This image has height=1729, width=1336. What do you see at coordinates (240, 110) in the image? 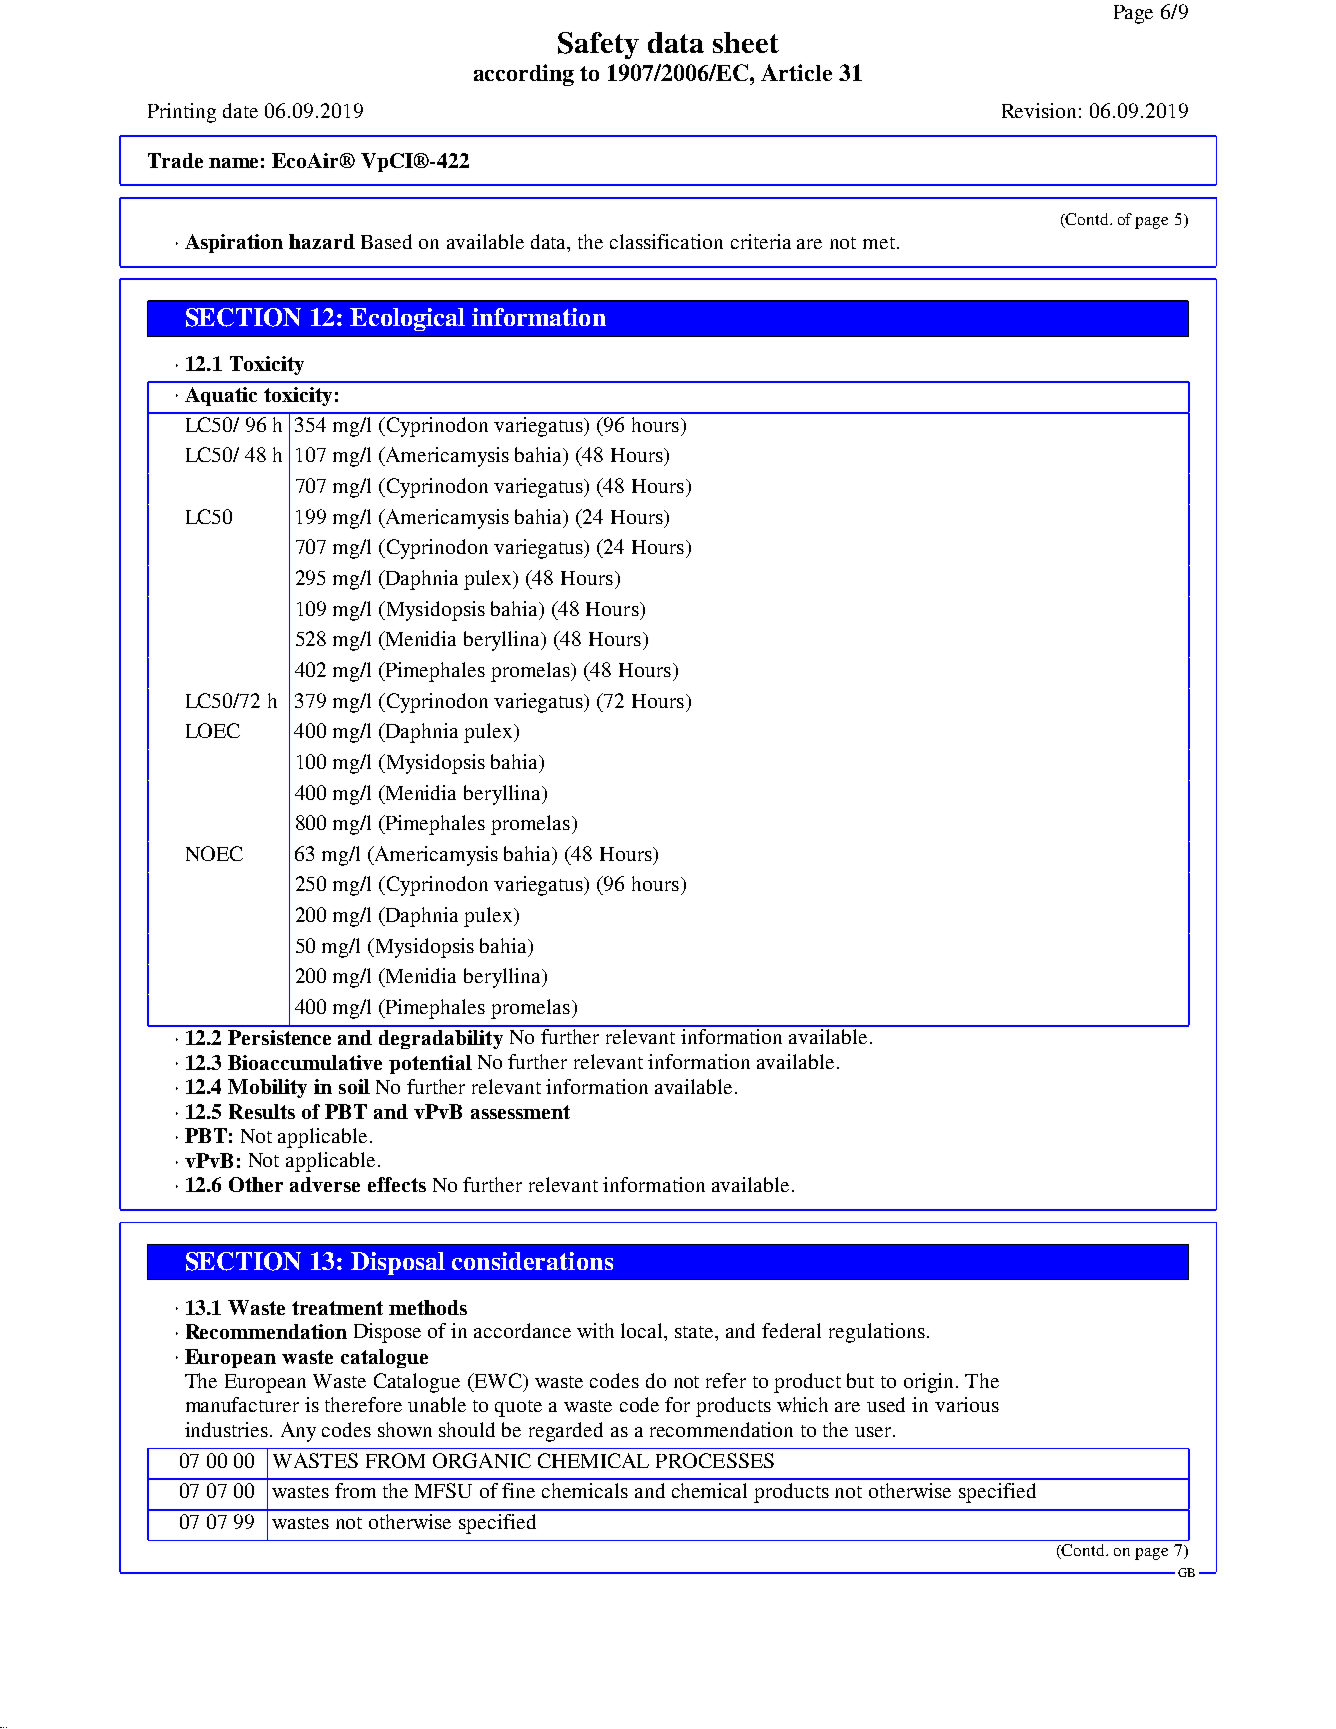
I see `date` at bounding box center [240, 110].
